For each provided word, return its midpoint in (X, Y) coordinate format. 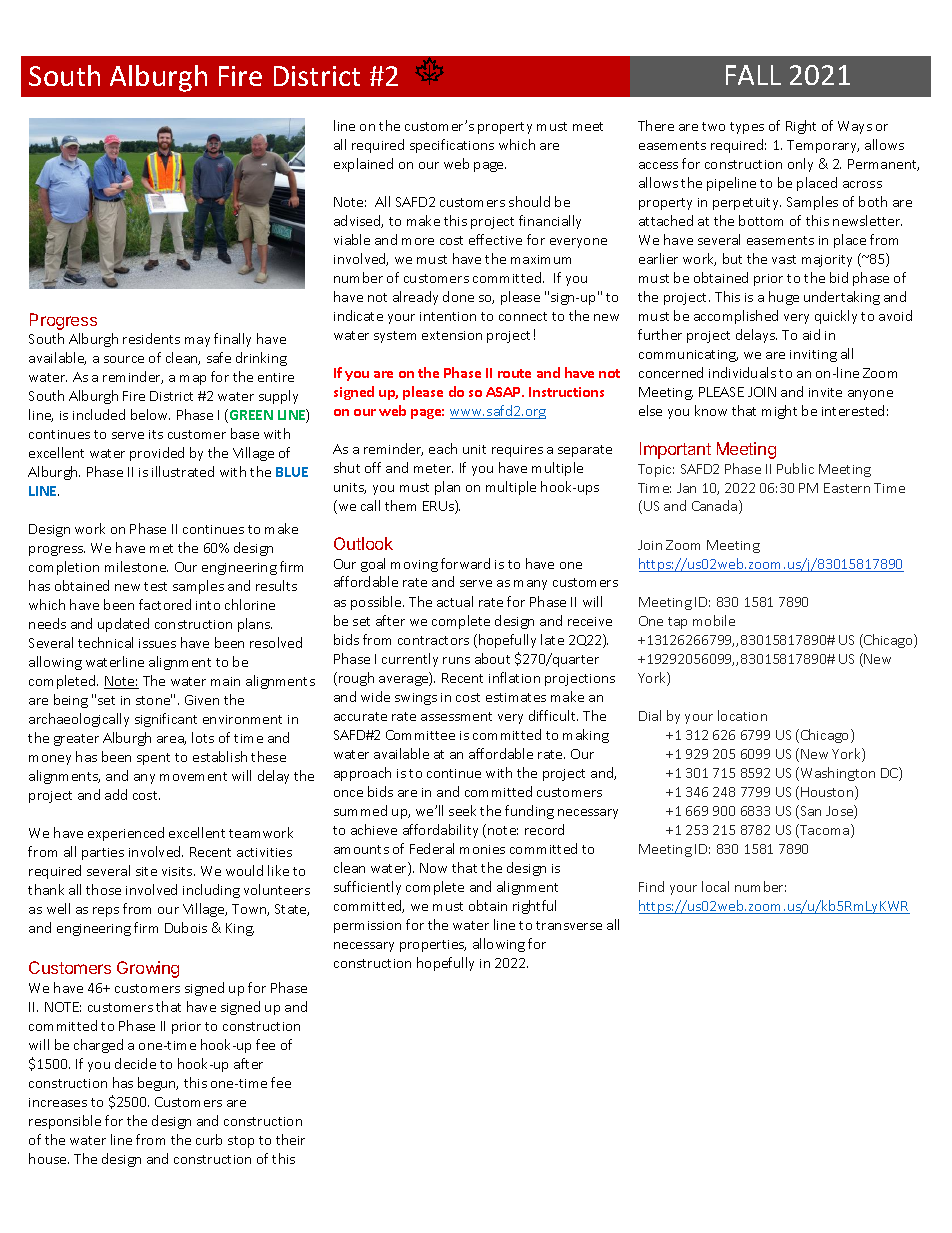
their (290, 1139)
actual (455, 601)
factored (165, 604)
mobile (714, 620)
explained (363, 165)
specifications (452, 146)
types (747, 128)
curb (209, 1139)
